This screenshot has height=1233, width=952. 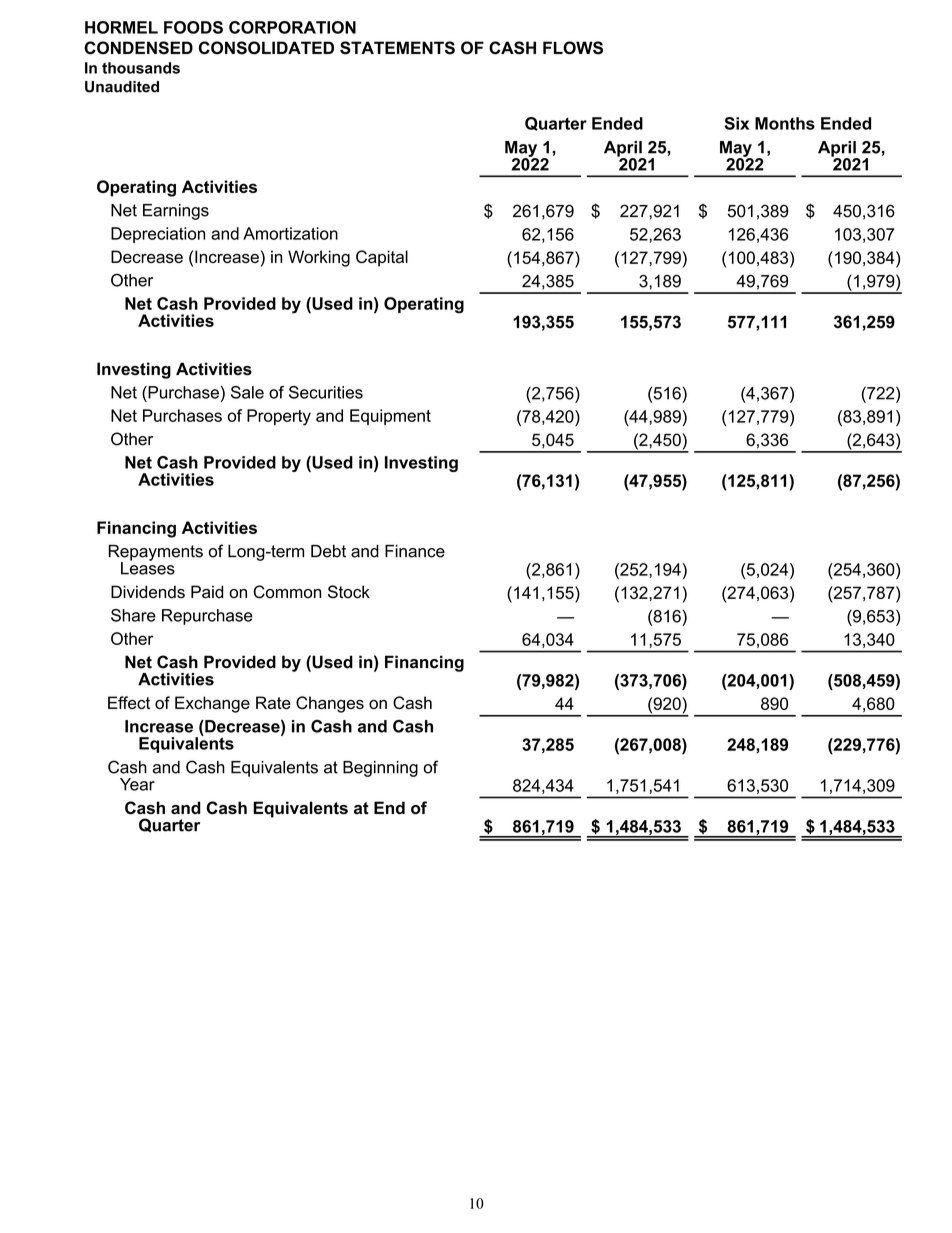 What do you see at coordinates (193, 27) in the screenshot?
I see `FOODS` at bounding box center [193, 27].
